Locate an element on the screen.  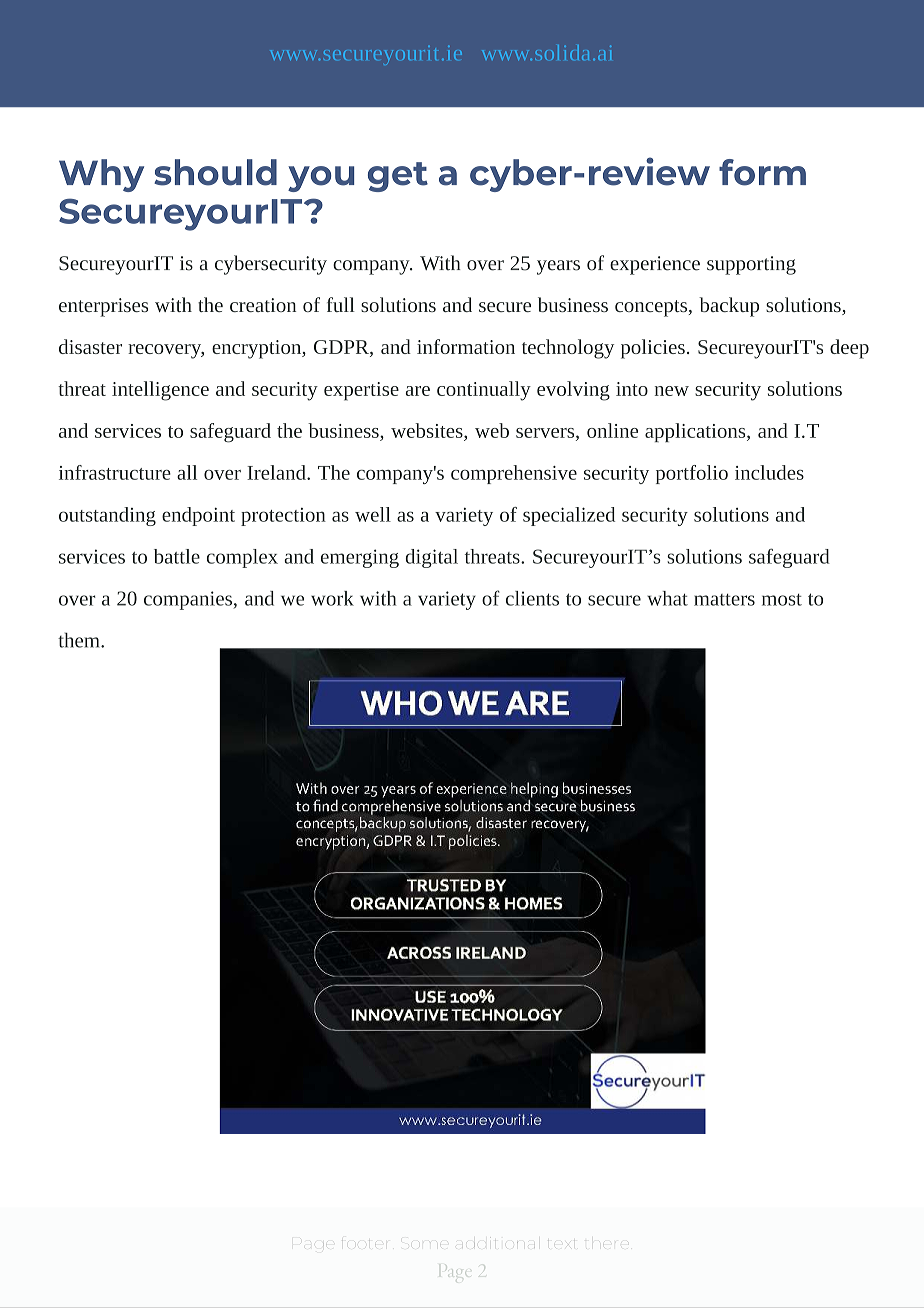
includes is located at coordinates (769, 472).
